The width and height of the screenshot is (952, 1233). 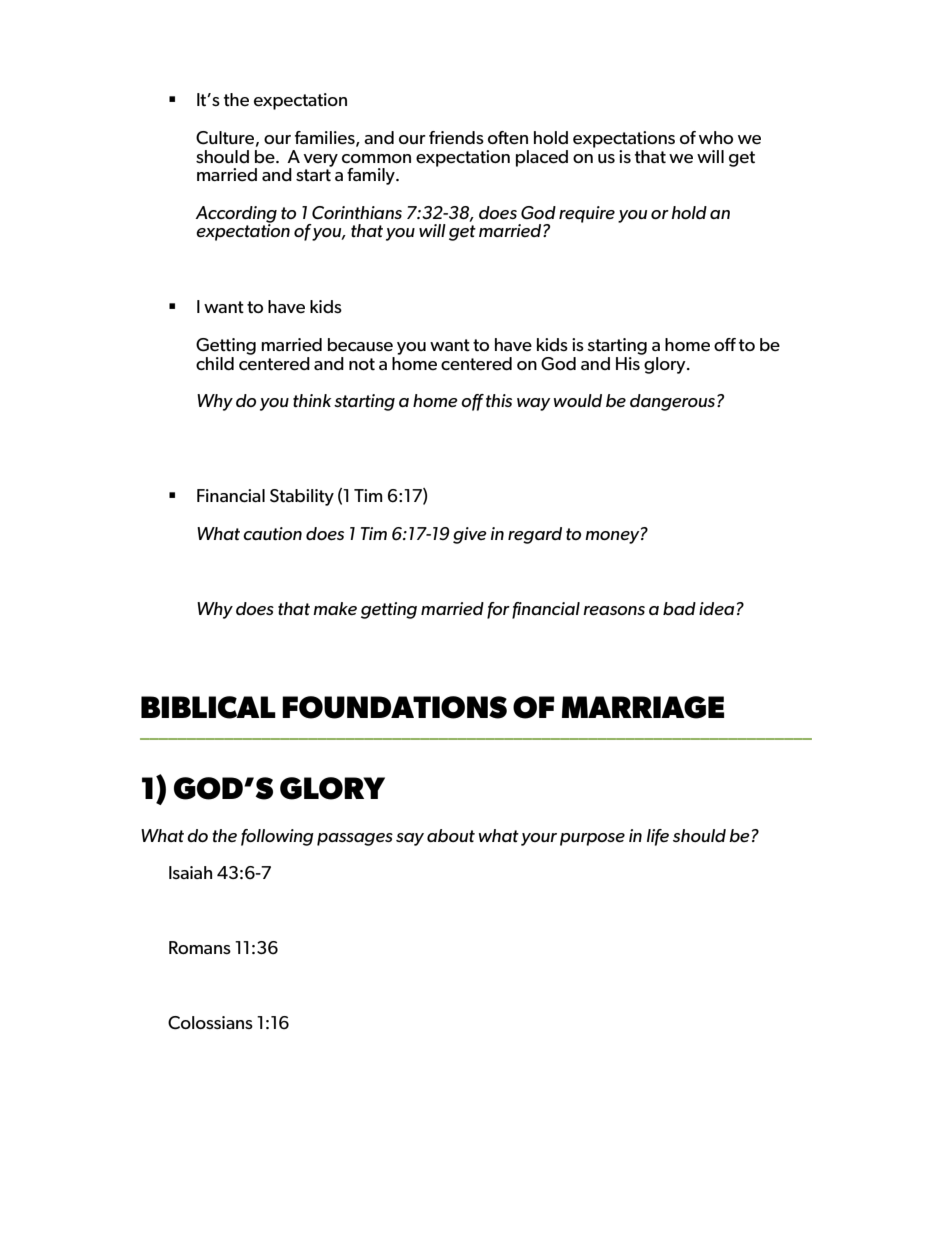 I want to click on bad, so click(x=679, y=608).
